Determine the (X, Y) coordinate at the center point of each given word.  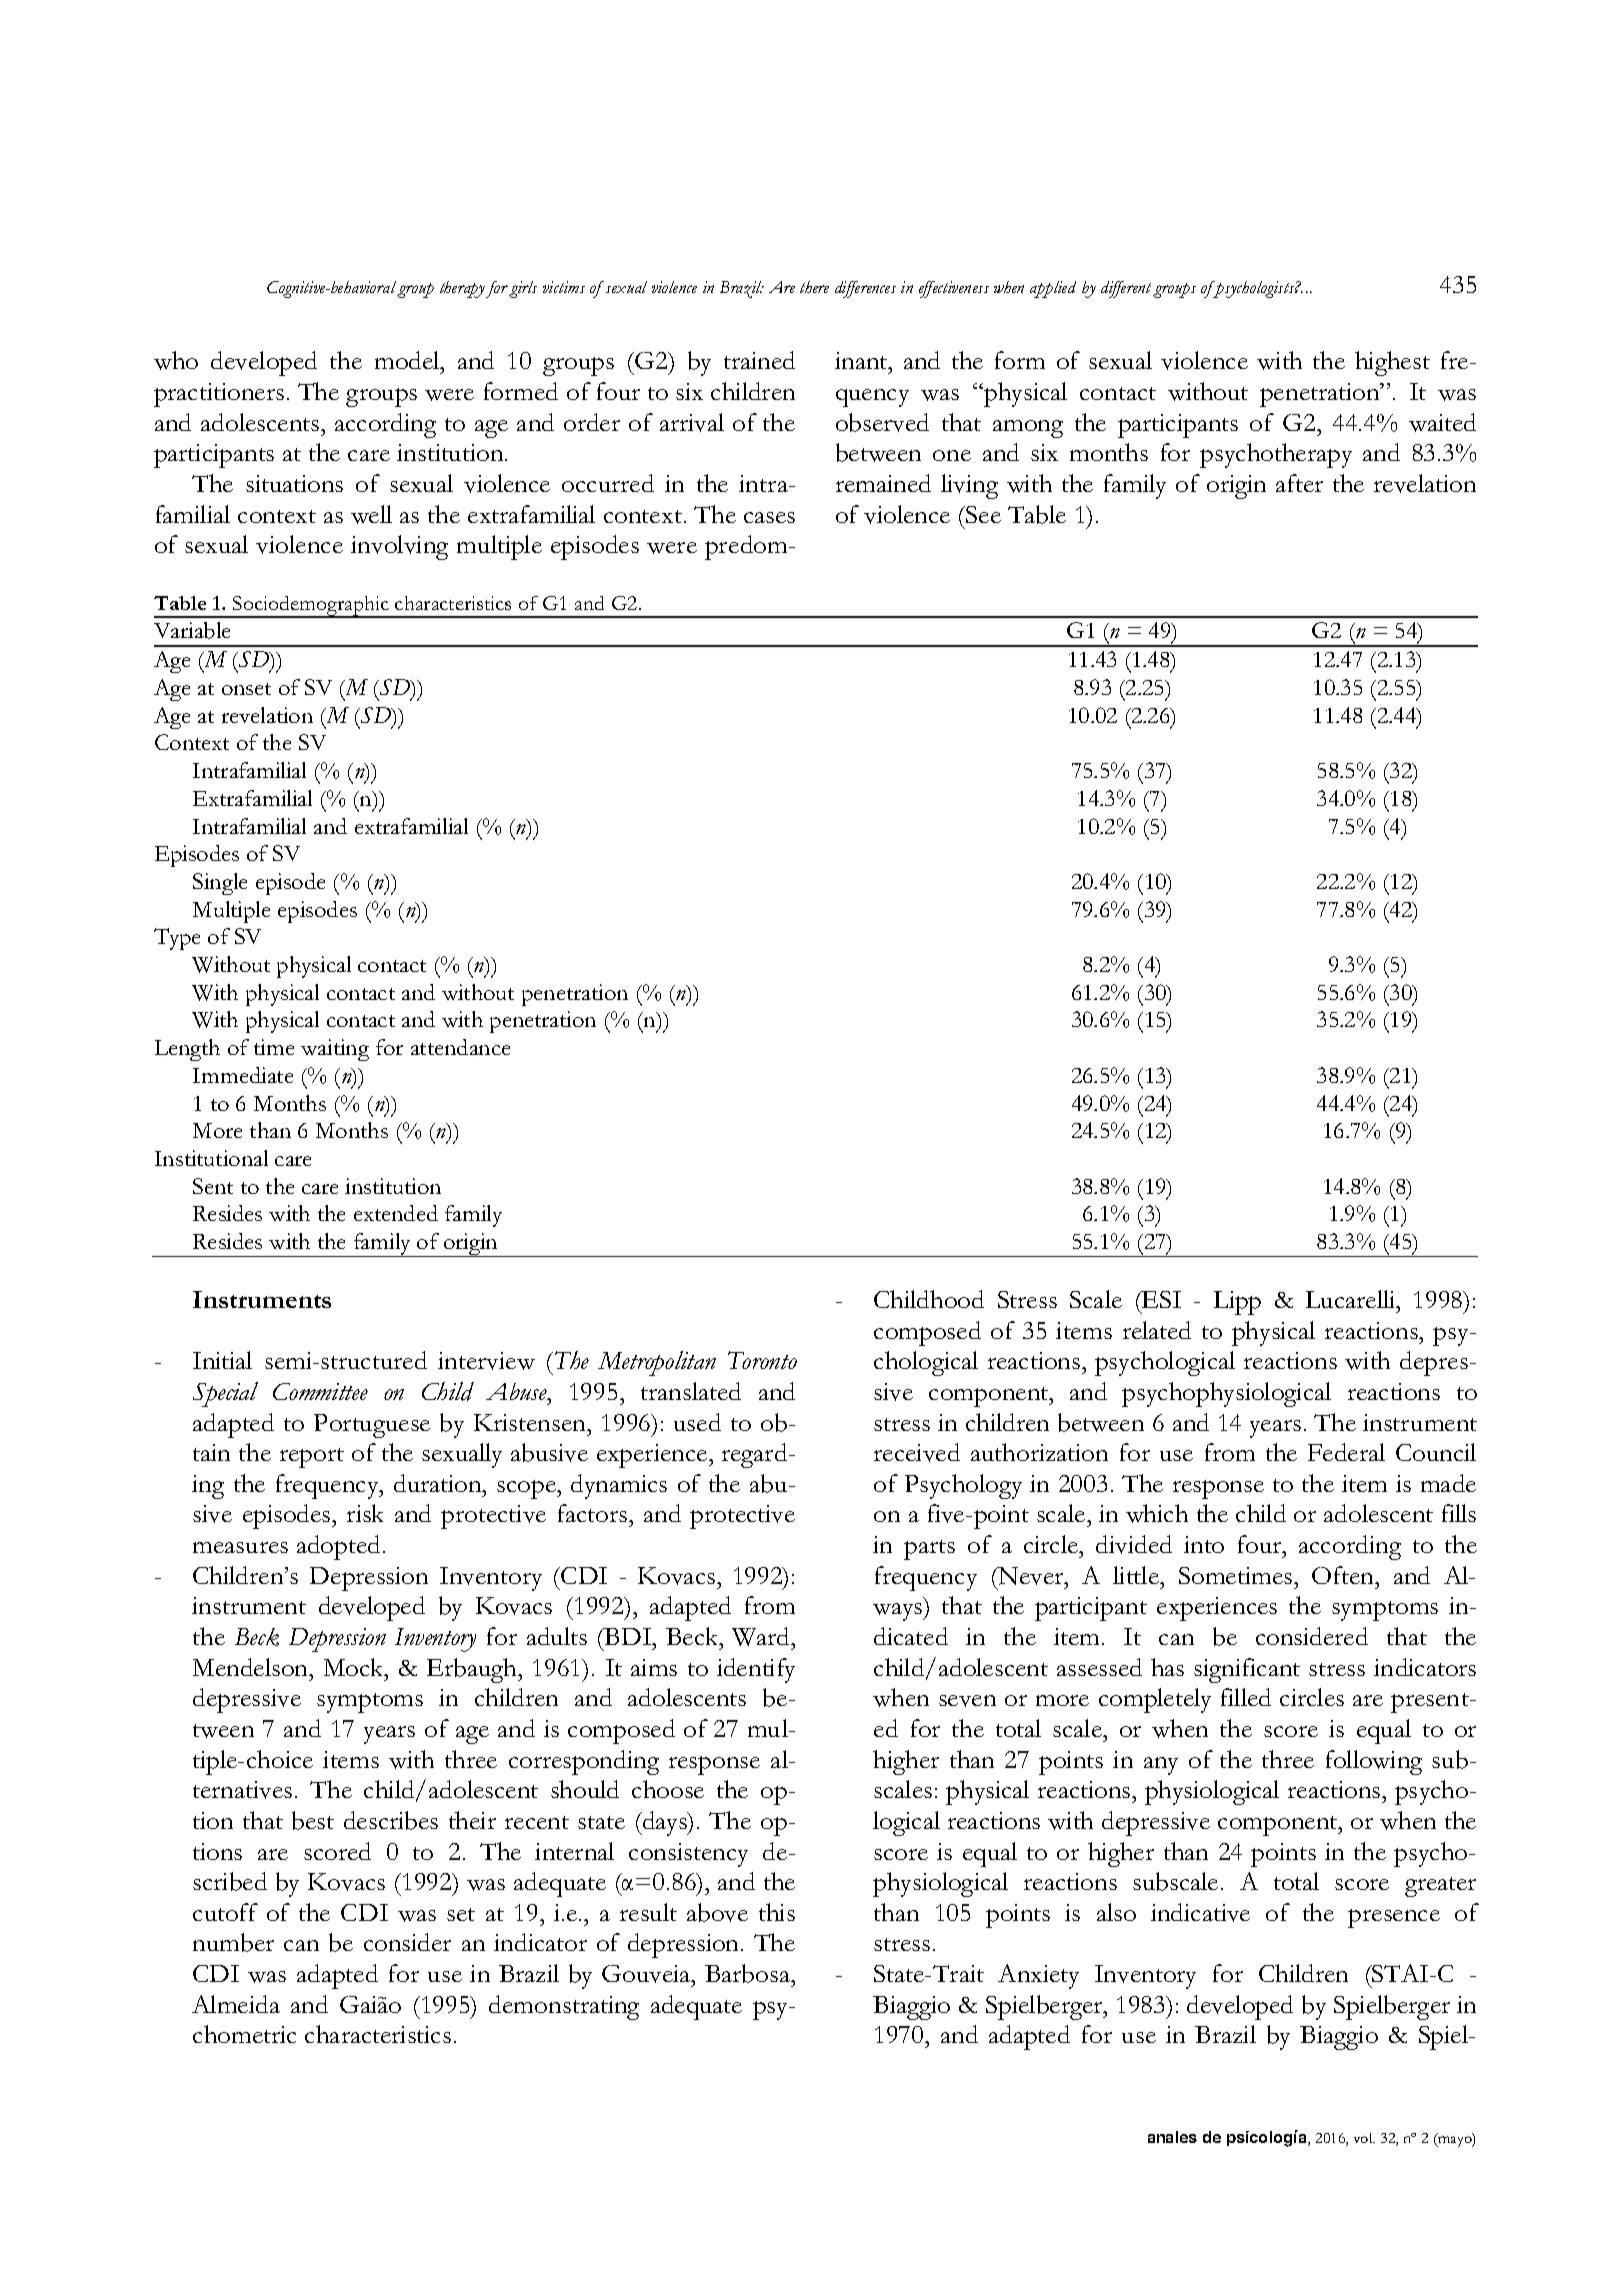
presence (1394, 1918)
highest (1392, 363)
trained (759, 360)
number (233, 1942)
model (408, 360)
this (777, 1912)
